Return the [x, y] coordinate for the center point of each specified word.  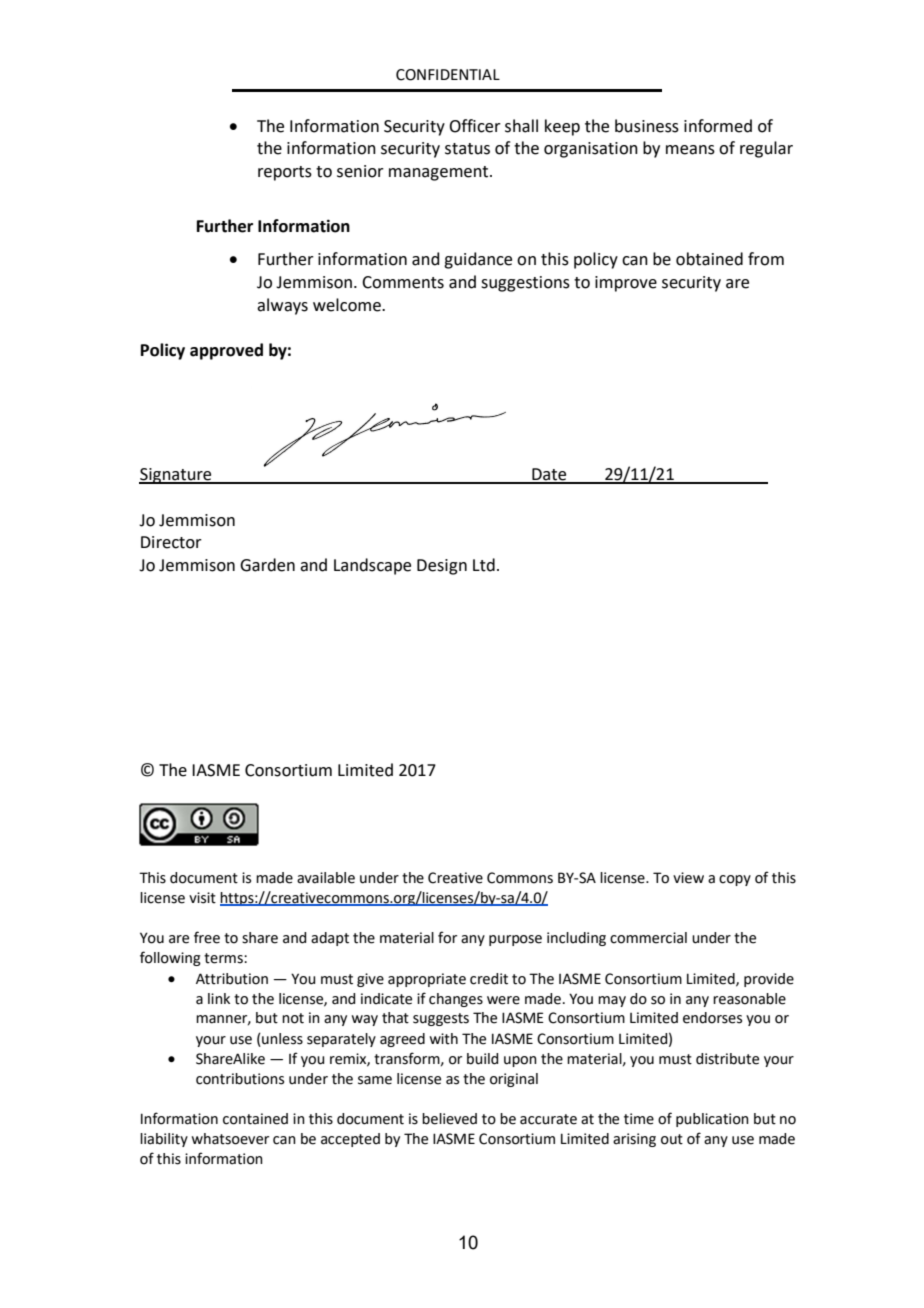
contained [255, 1119]
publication [712, 1120]
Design [442, 567]
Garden [267, 565]
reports [285, 173]
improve [626, 284]
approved [226, 351]
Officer [475, 126]
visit [202, 898]
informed [718, 126]
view [688, 878]
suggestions [525, 284]
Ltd [484, 565]
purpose [515, 940]
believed [449, 1119]
